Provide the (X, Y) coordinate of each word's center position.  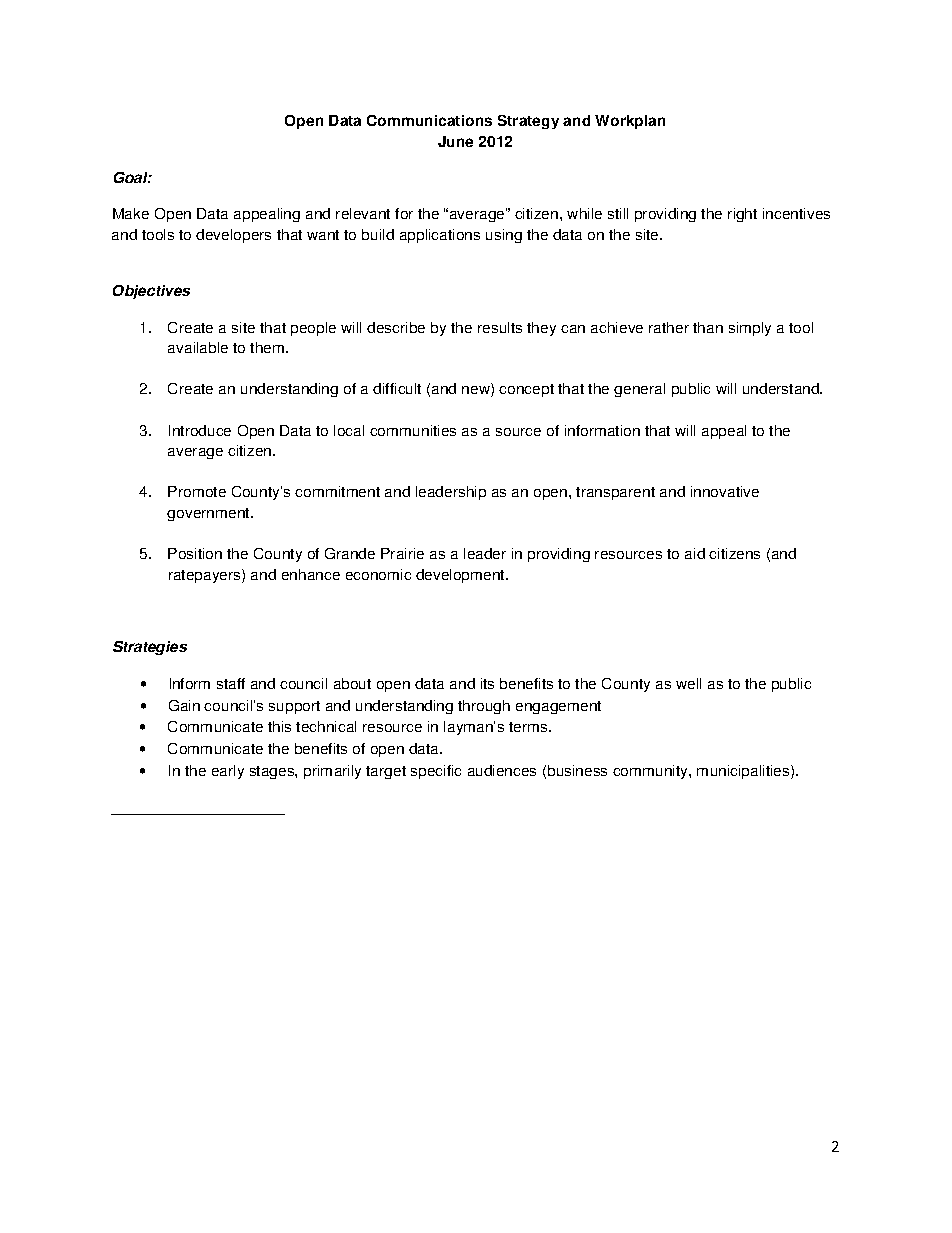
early (228, 772)
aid (695, 553)
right (742, 215)
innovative (725, 491)
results (500, 327)
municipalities (744, 772)
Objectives (151, 292)
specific (436, 772)
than (708, 327)
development (461, 576)
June (455, 141)
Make (131, 213)
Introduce (200, 430)
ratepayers (206, 576)
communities (413, 430)
